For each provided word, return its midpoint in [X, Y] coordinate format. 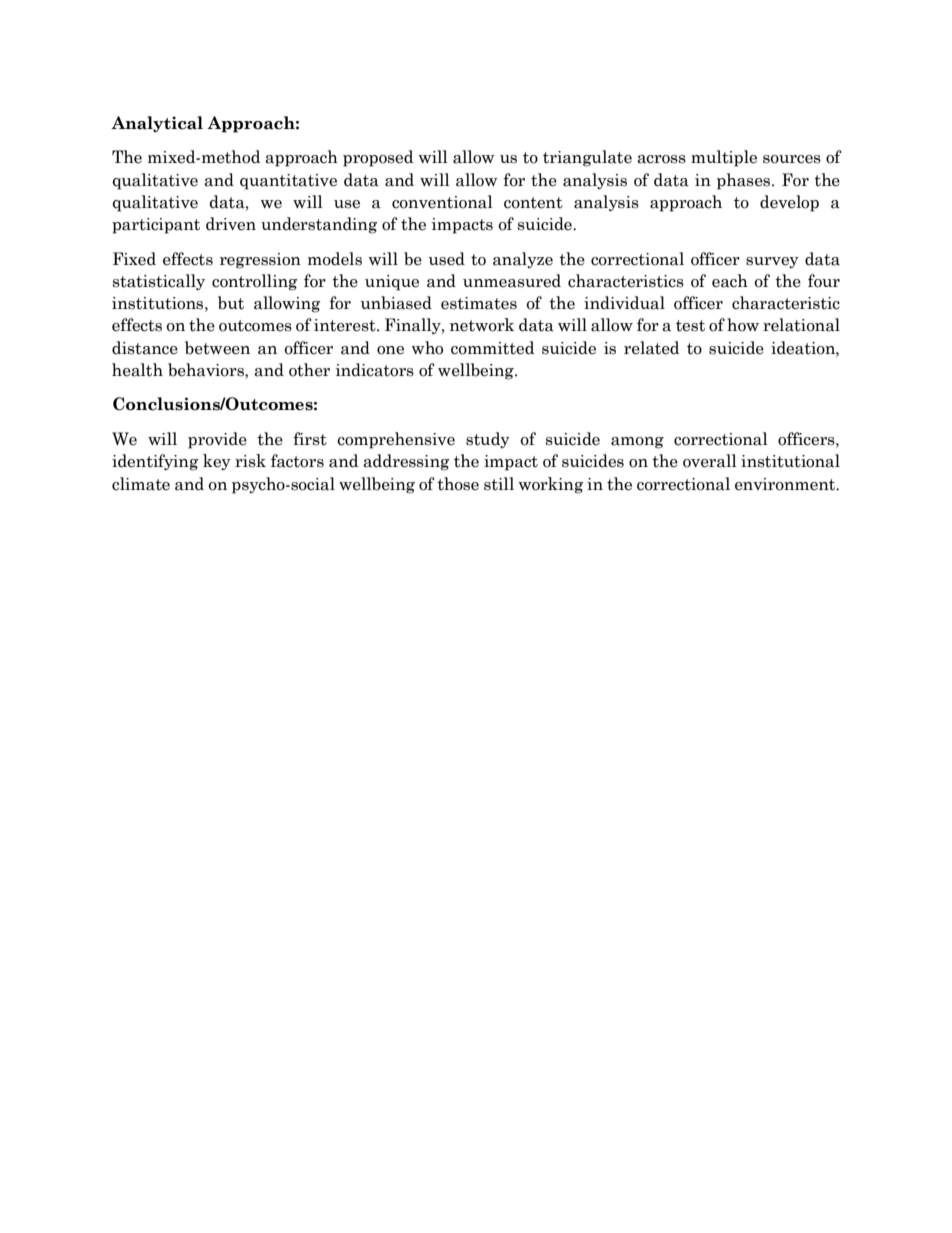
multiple [724, 158]
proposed [378, 158]
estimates [479, 303]
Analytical [157, 124]
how [743, 325]
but [231, 303]
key [217, 462]
